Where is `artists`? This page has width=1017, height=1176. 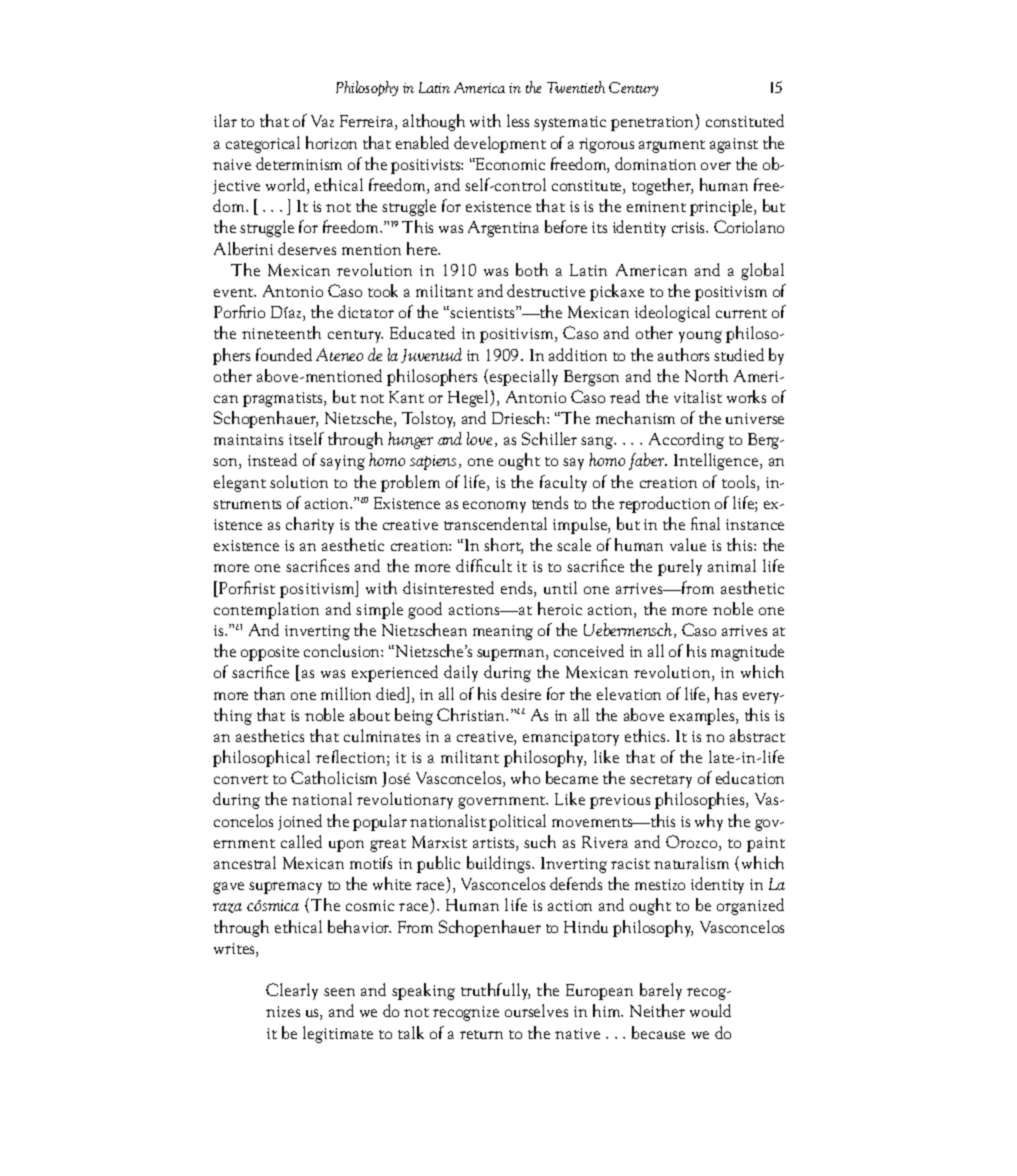
artists is located at coordinates (495, 844).
